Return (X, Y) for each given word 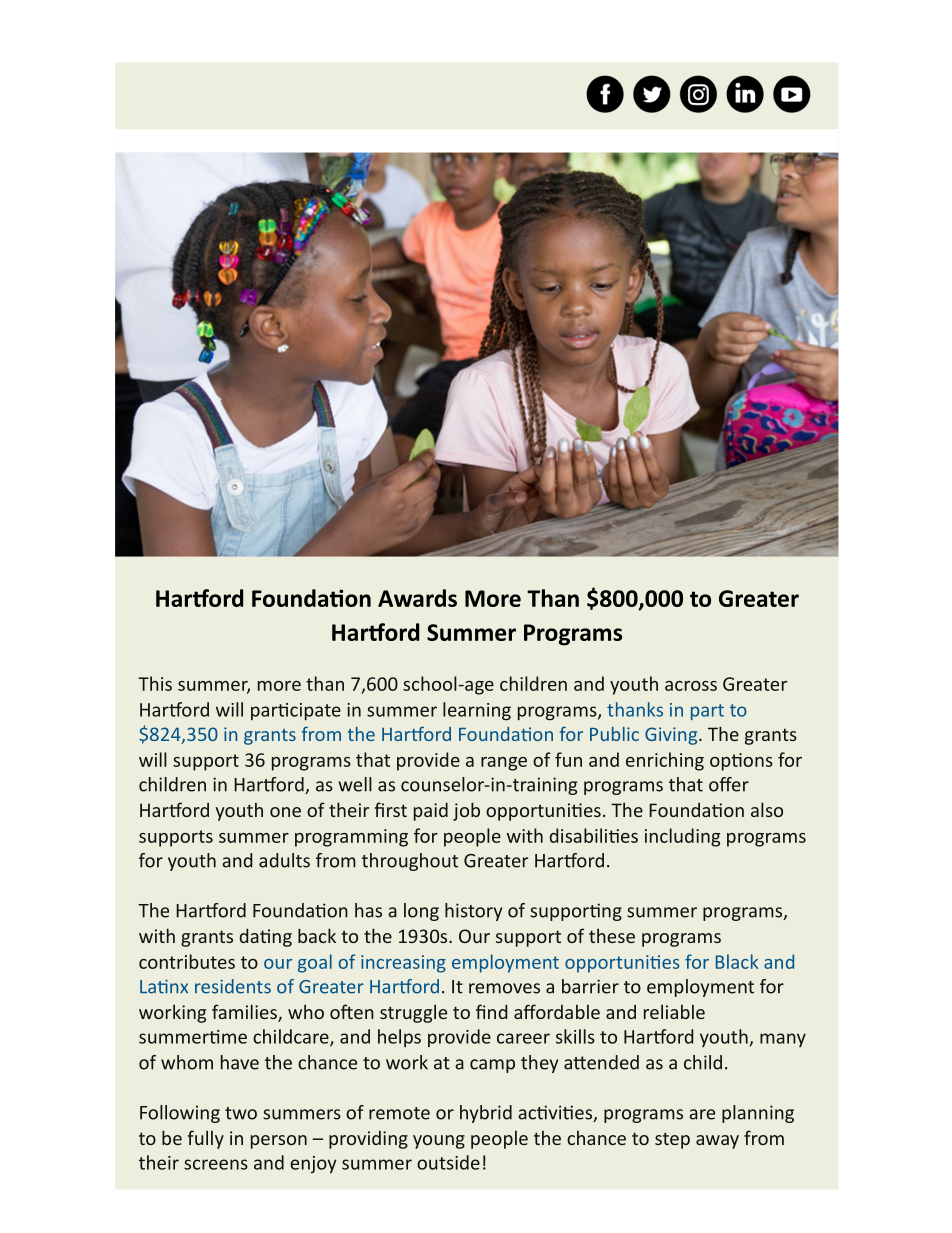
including (682, 837)
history (473, 912)
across (691, 686)
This (155, 683)
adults (284, 860)
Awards (417, 598)
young (439, 1142)
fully (205, 1139)
